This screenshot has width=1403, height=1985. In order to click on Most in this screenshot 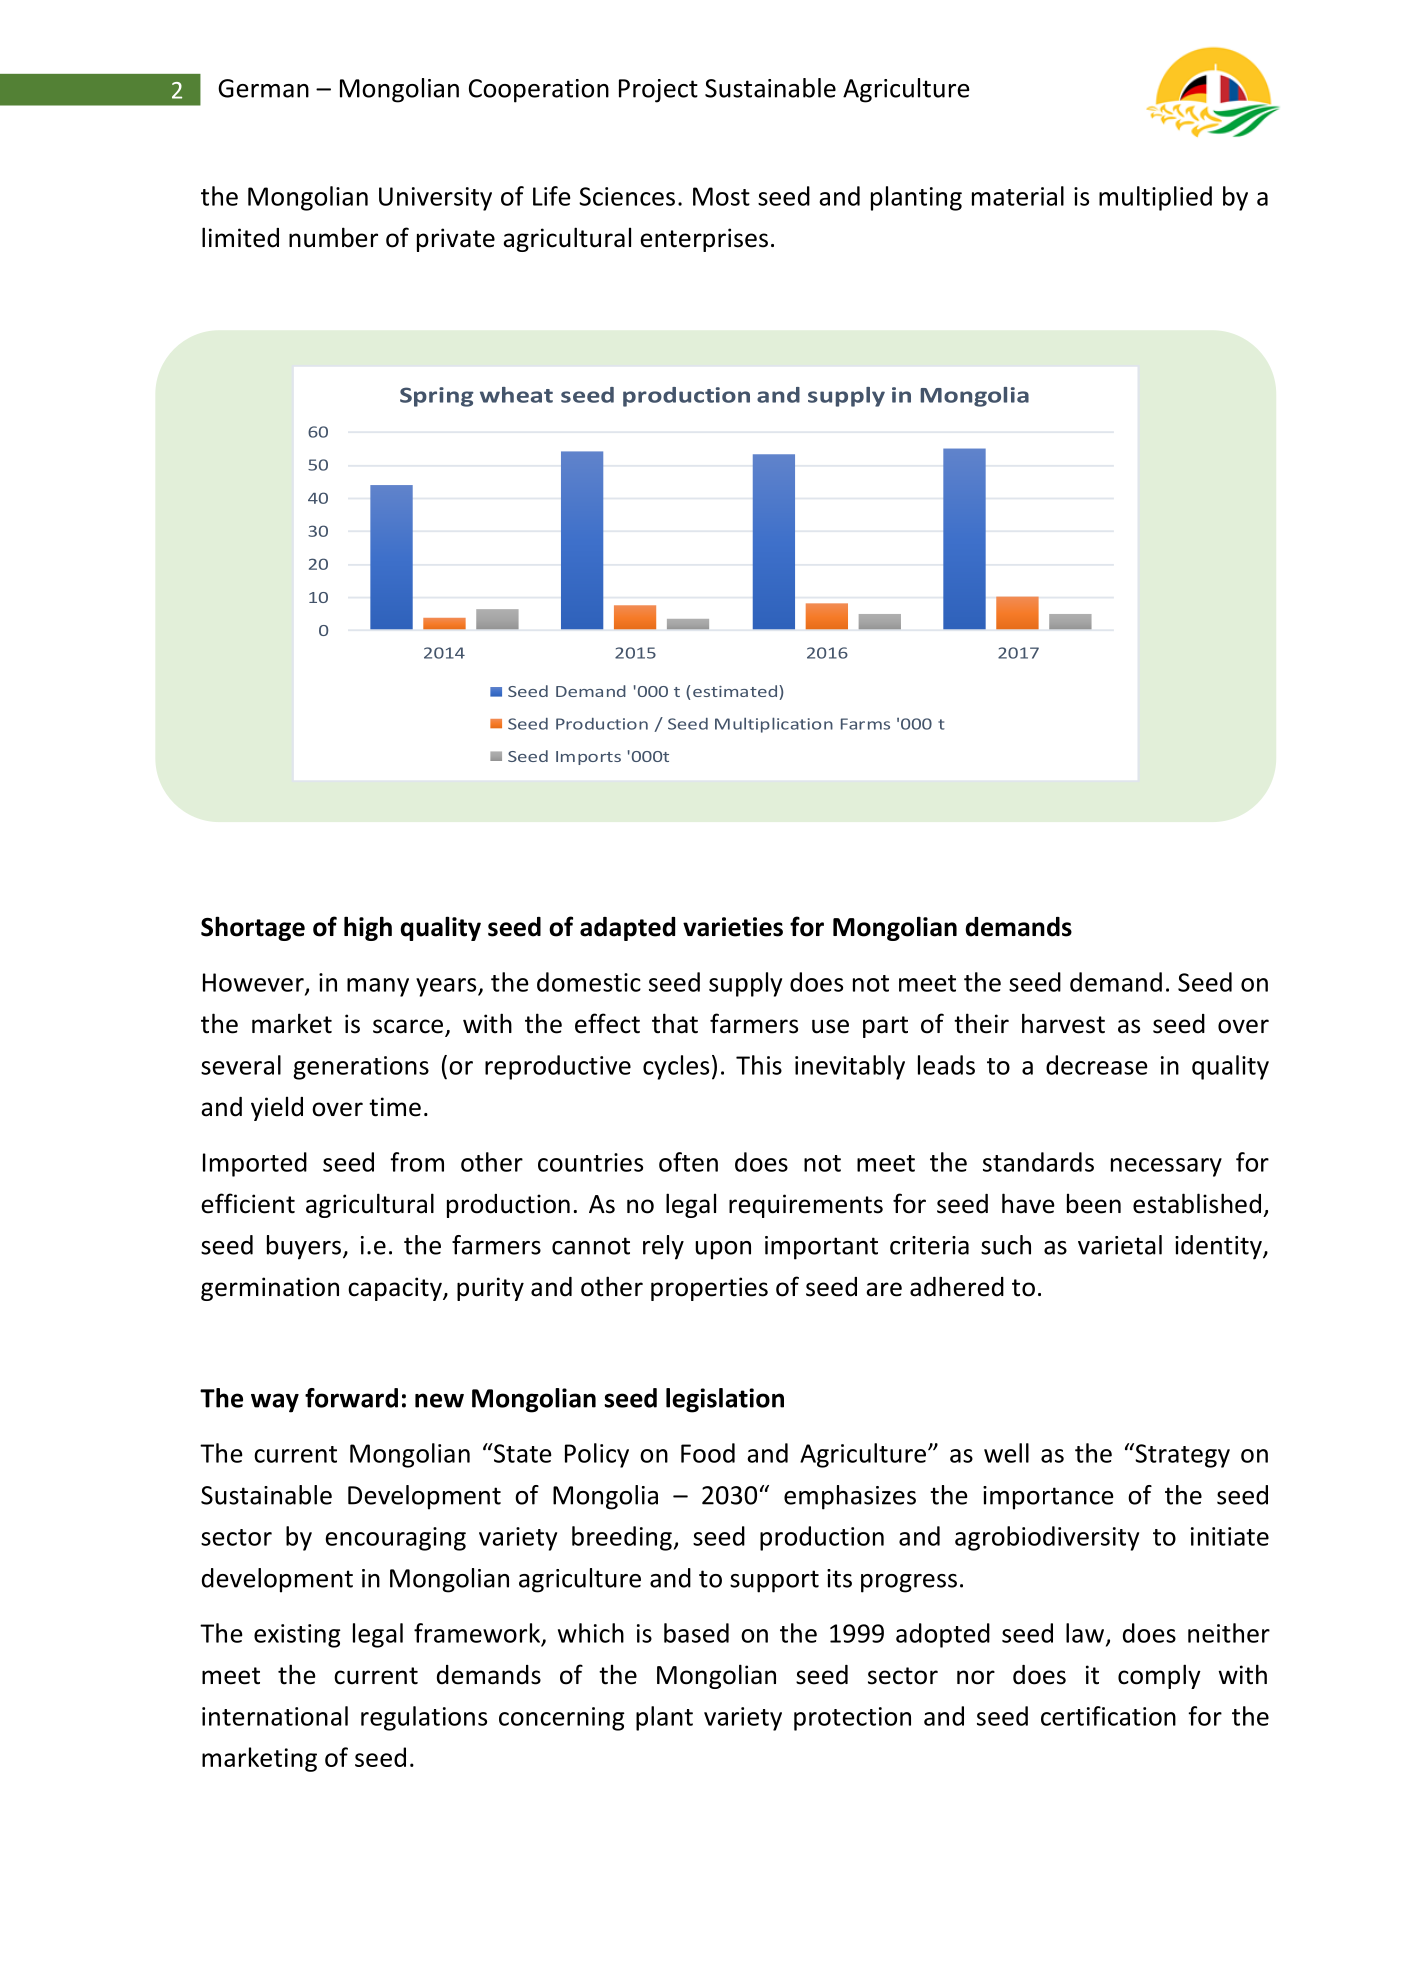, I will do `click(721, 196)`.
